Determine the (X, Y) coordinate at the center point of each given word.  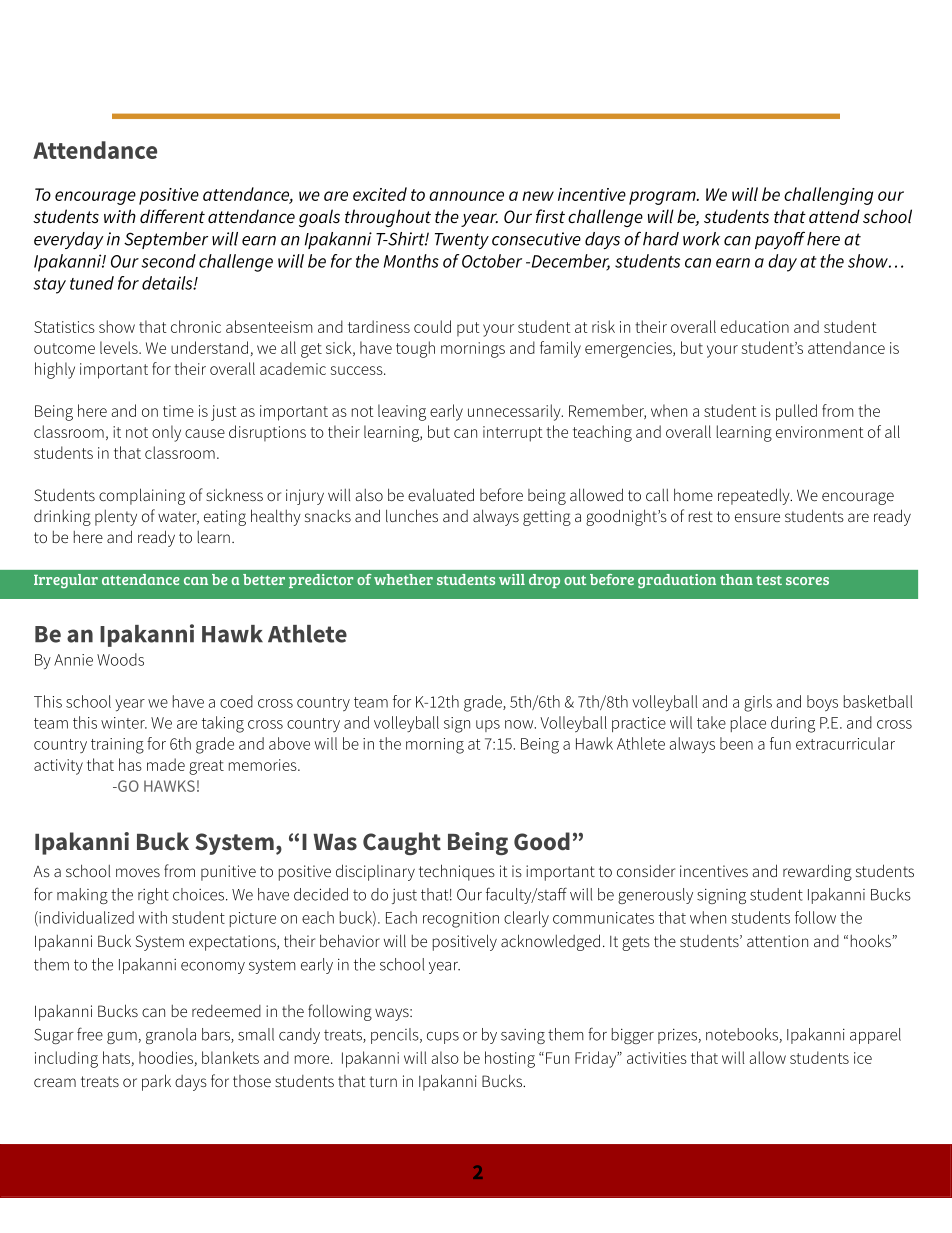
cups (443, 1038)
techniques (457, 872)
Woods (120, 659)
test (769, 580)
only (166, 433)
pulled (796, 412)
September (166, 240)
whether (403, 579)
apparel (875, 1036)
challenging (828, 196)
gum (123, 1038)
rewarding (817, 872)
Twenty (462, 241)
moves (138, 872)
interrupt (513, 434)
